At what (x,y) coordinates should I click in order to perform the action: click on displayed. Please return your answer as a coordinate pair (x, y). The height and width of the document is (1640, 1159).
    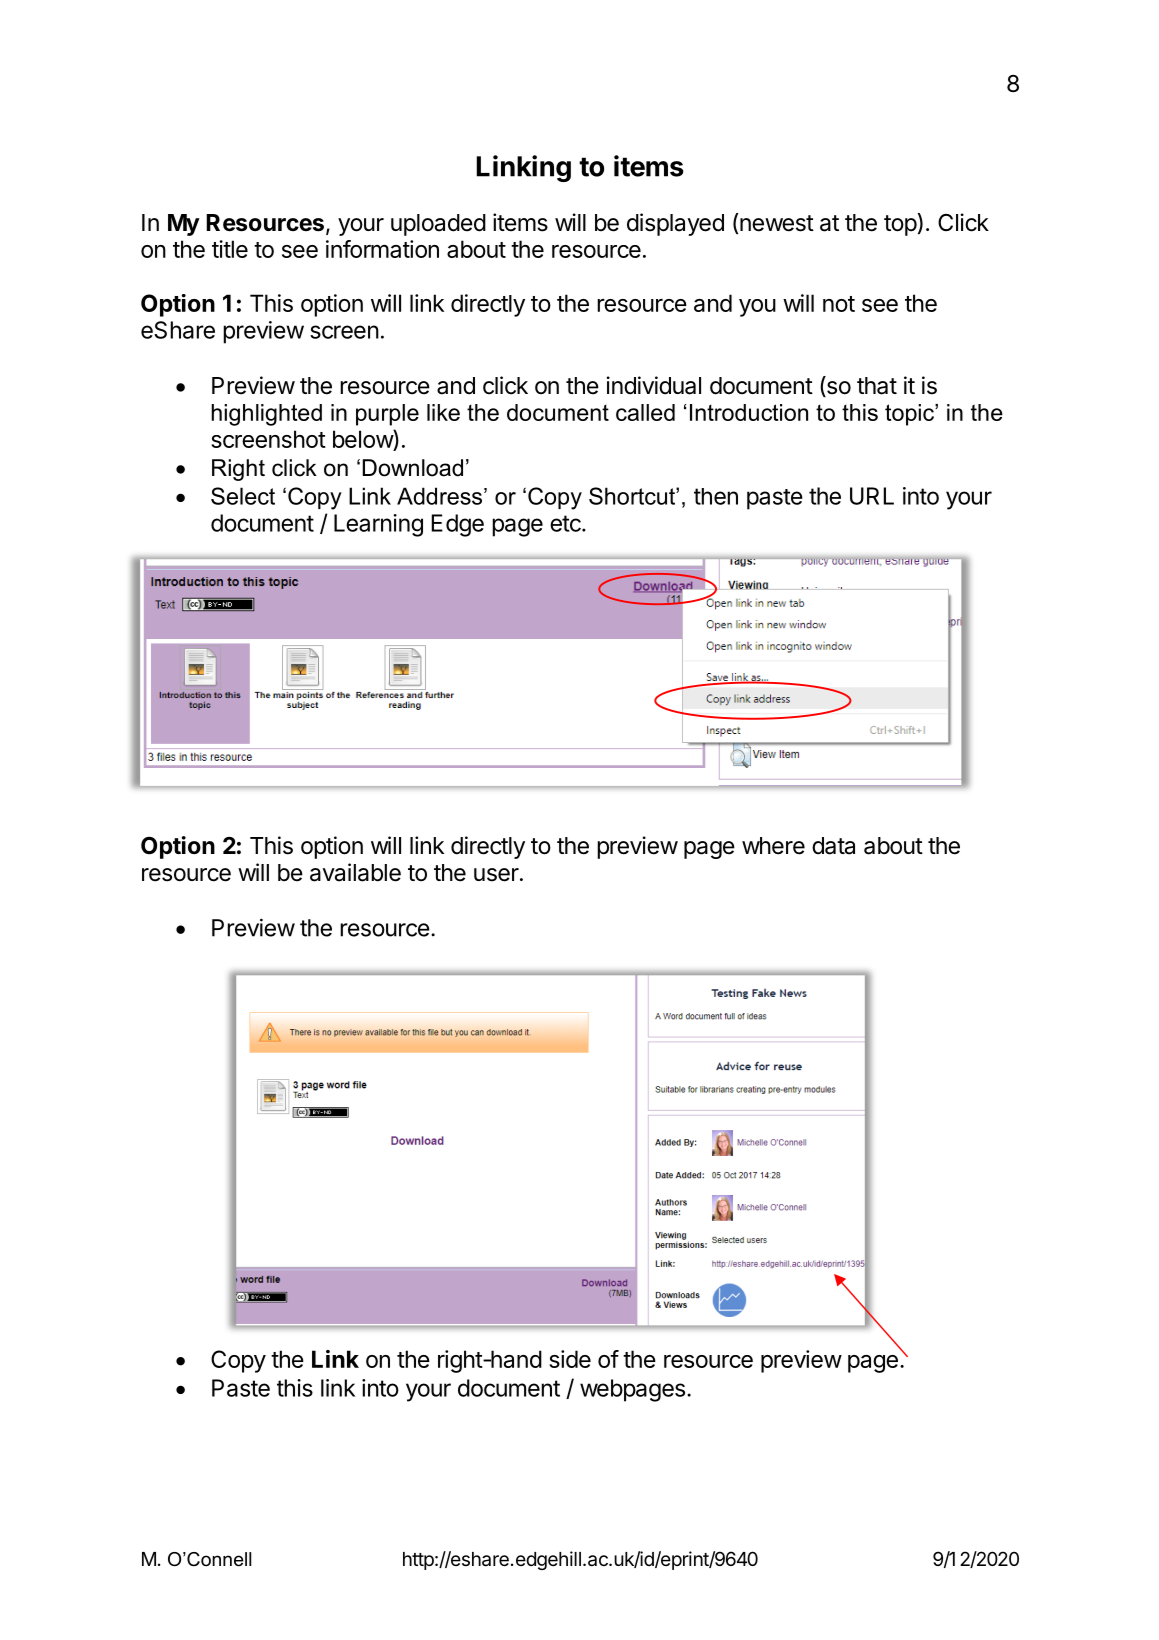
    Looking at the image, I should click on (675, 224).
